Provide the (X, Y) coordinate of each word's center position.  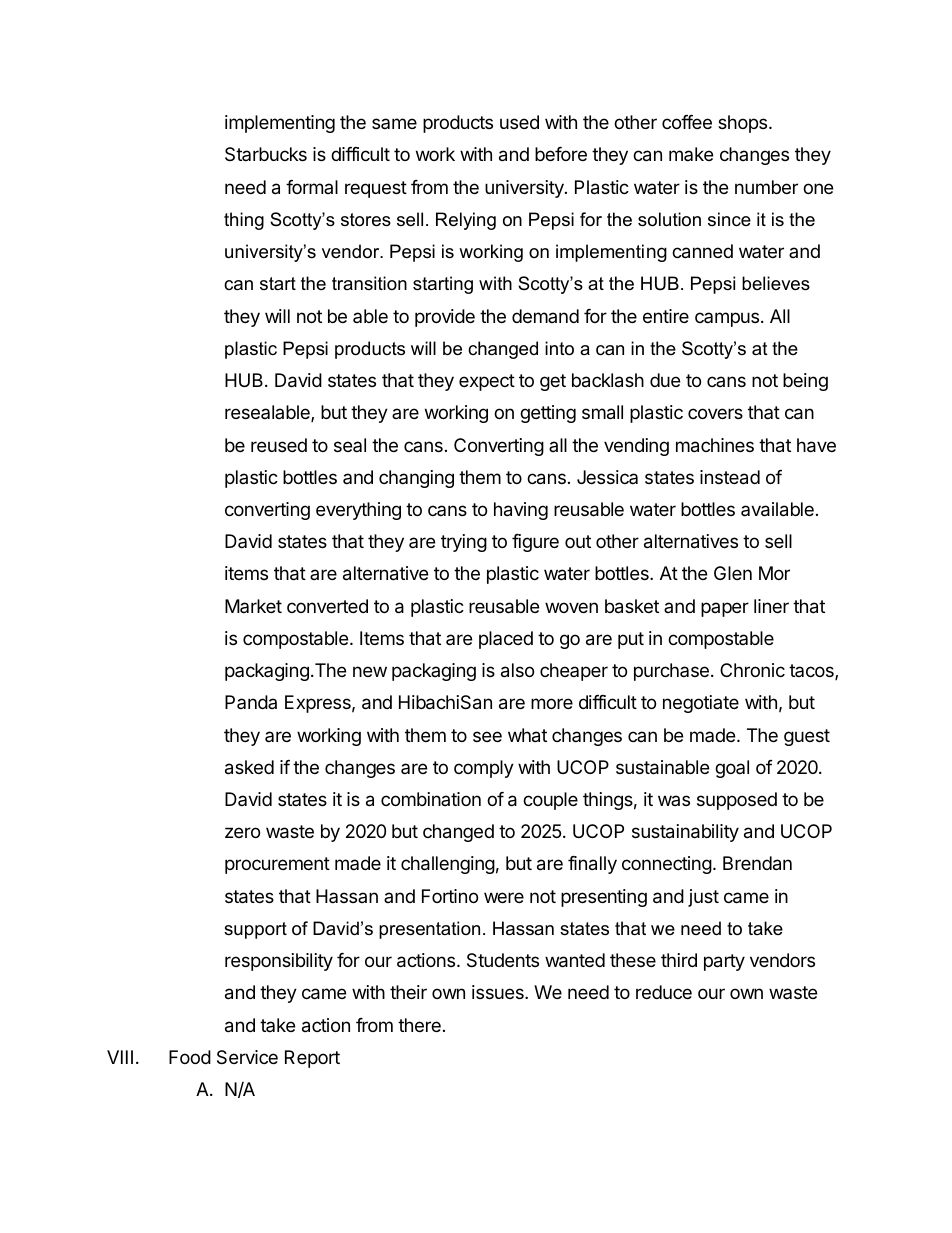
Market (253, 606)
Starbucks (266, 154)
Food (190, 1057)
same (394, 123)
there (419, 1025)
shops (744, 124)
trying (464, 543)
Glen (733, 573)
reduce (664, 992)
